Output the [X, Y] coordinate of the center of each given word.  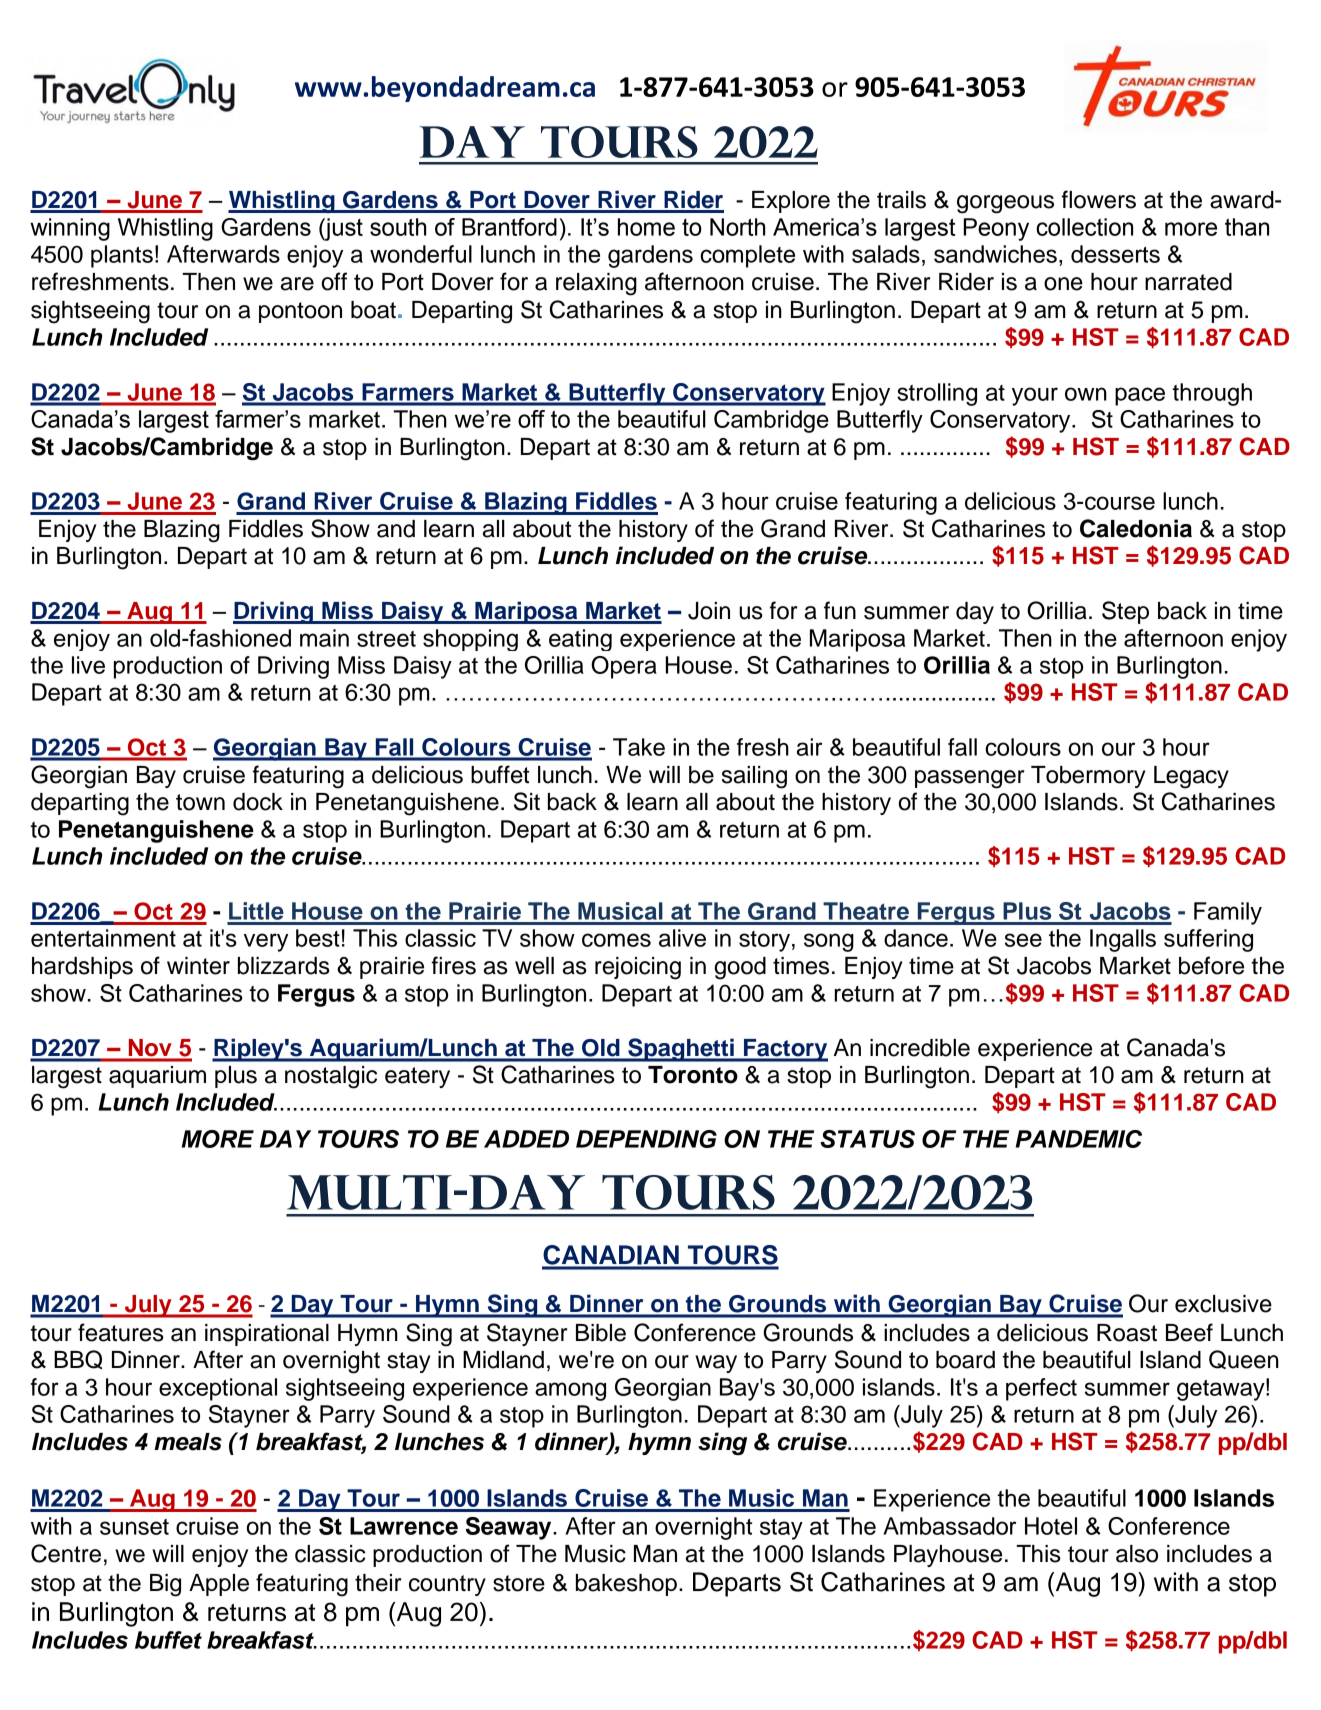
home [646, 227]
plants [122, 256]
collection [1084, 227]
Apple [219, 1585]
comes [616, 940]
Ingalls [1123, 940]
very [266, 942]
